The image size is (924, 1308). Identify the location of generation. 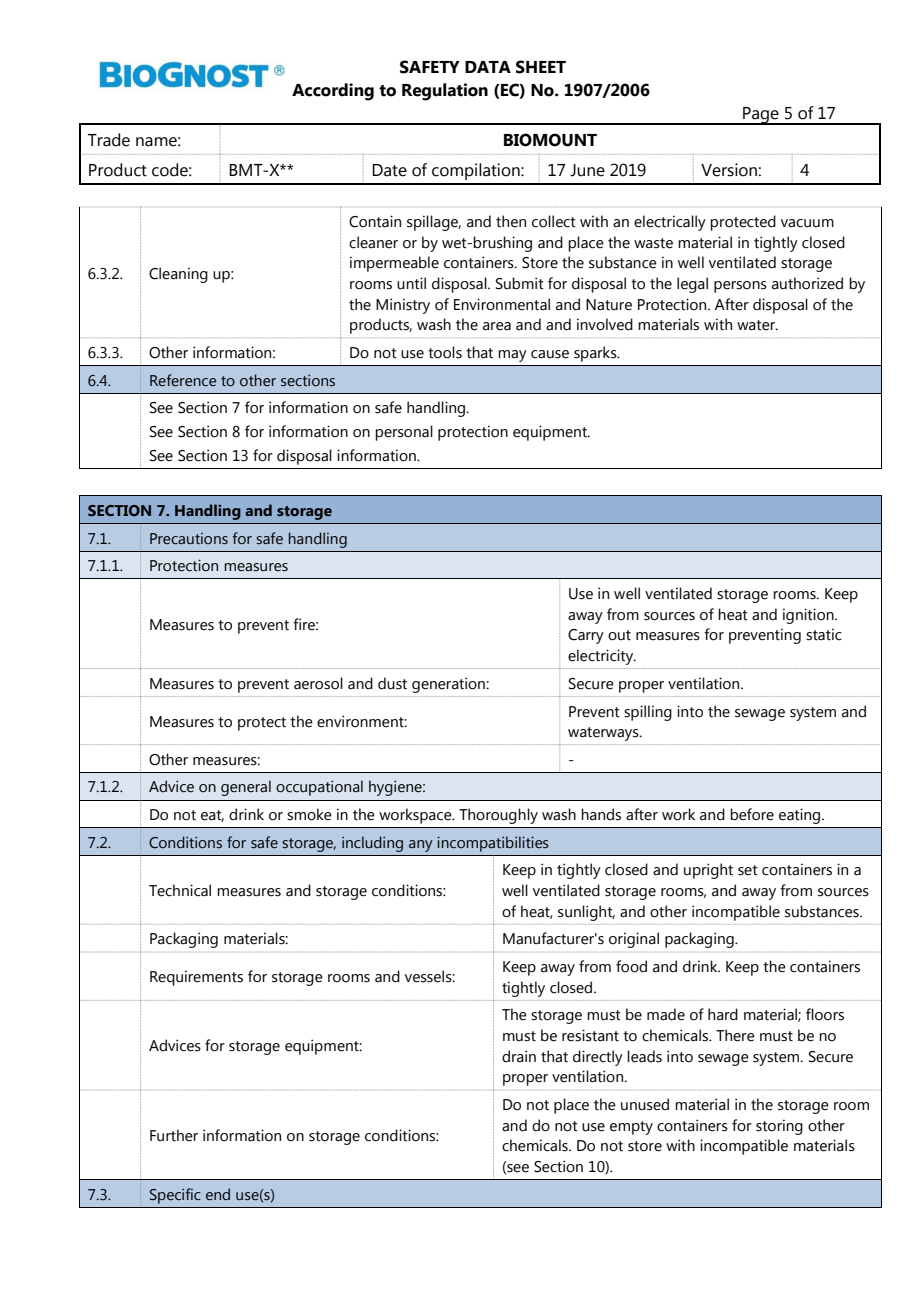
(449, 685).
